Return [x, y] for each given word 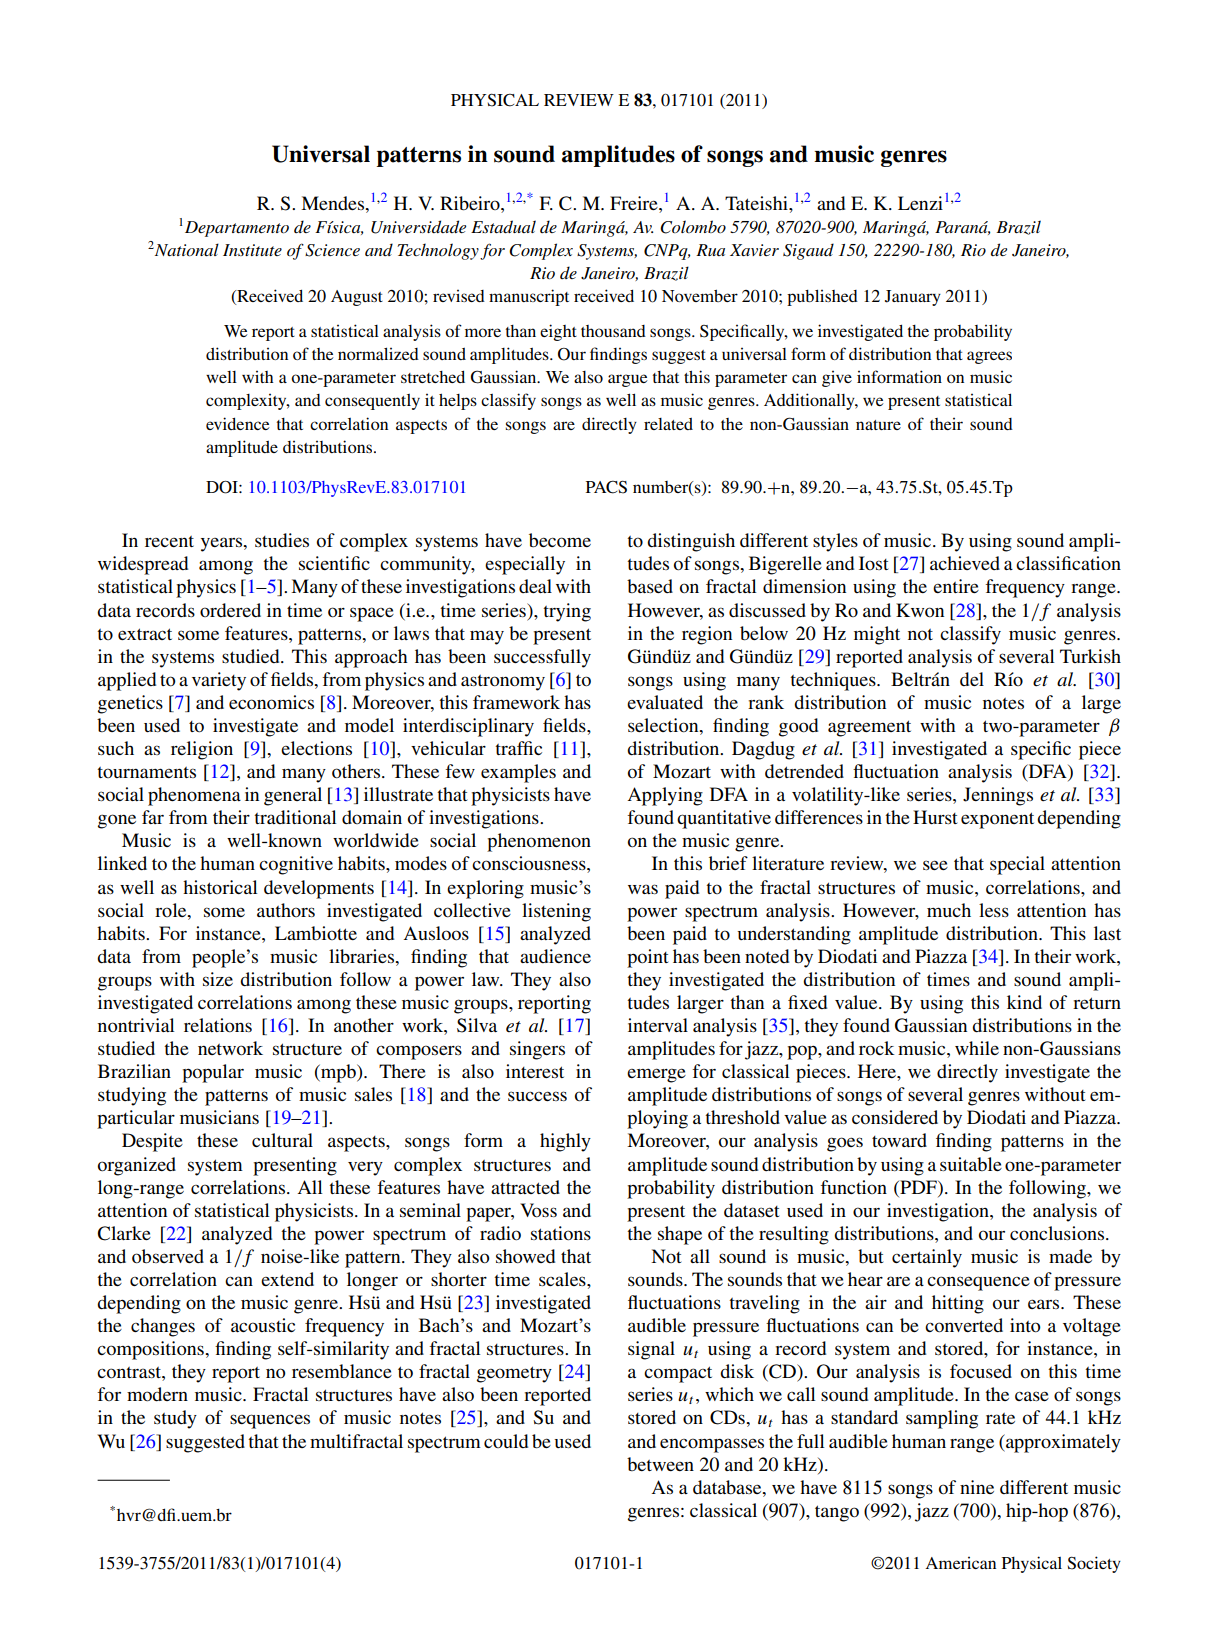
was [643, 889]
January [913, 298]
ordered [230, 610]
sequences [270, 1421]
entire [956, 586]
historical [220, 887]
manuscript [529, 297]
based [650, 586]
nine [977, 1487]
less [994, 910]
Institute [252, 250]
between [660, 1464]
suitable [971, 1164]
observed [168, 1256]
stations [561, 1233]
